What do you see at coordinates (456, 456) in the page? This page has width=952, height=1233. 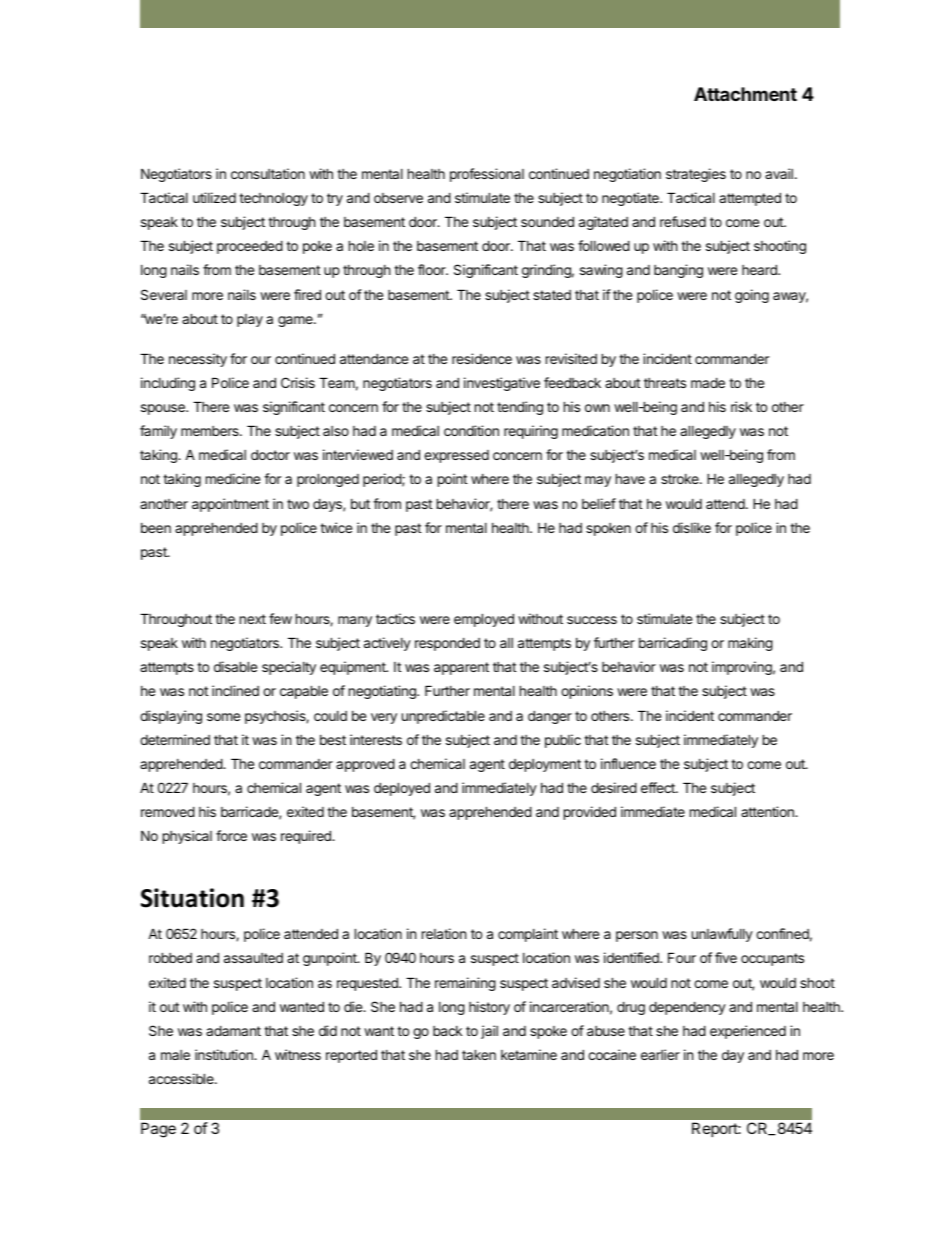 I see `expressed` at bounding box center [456, 456].
